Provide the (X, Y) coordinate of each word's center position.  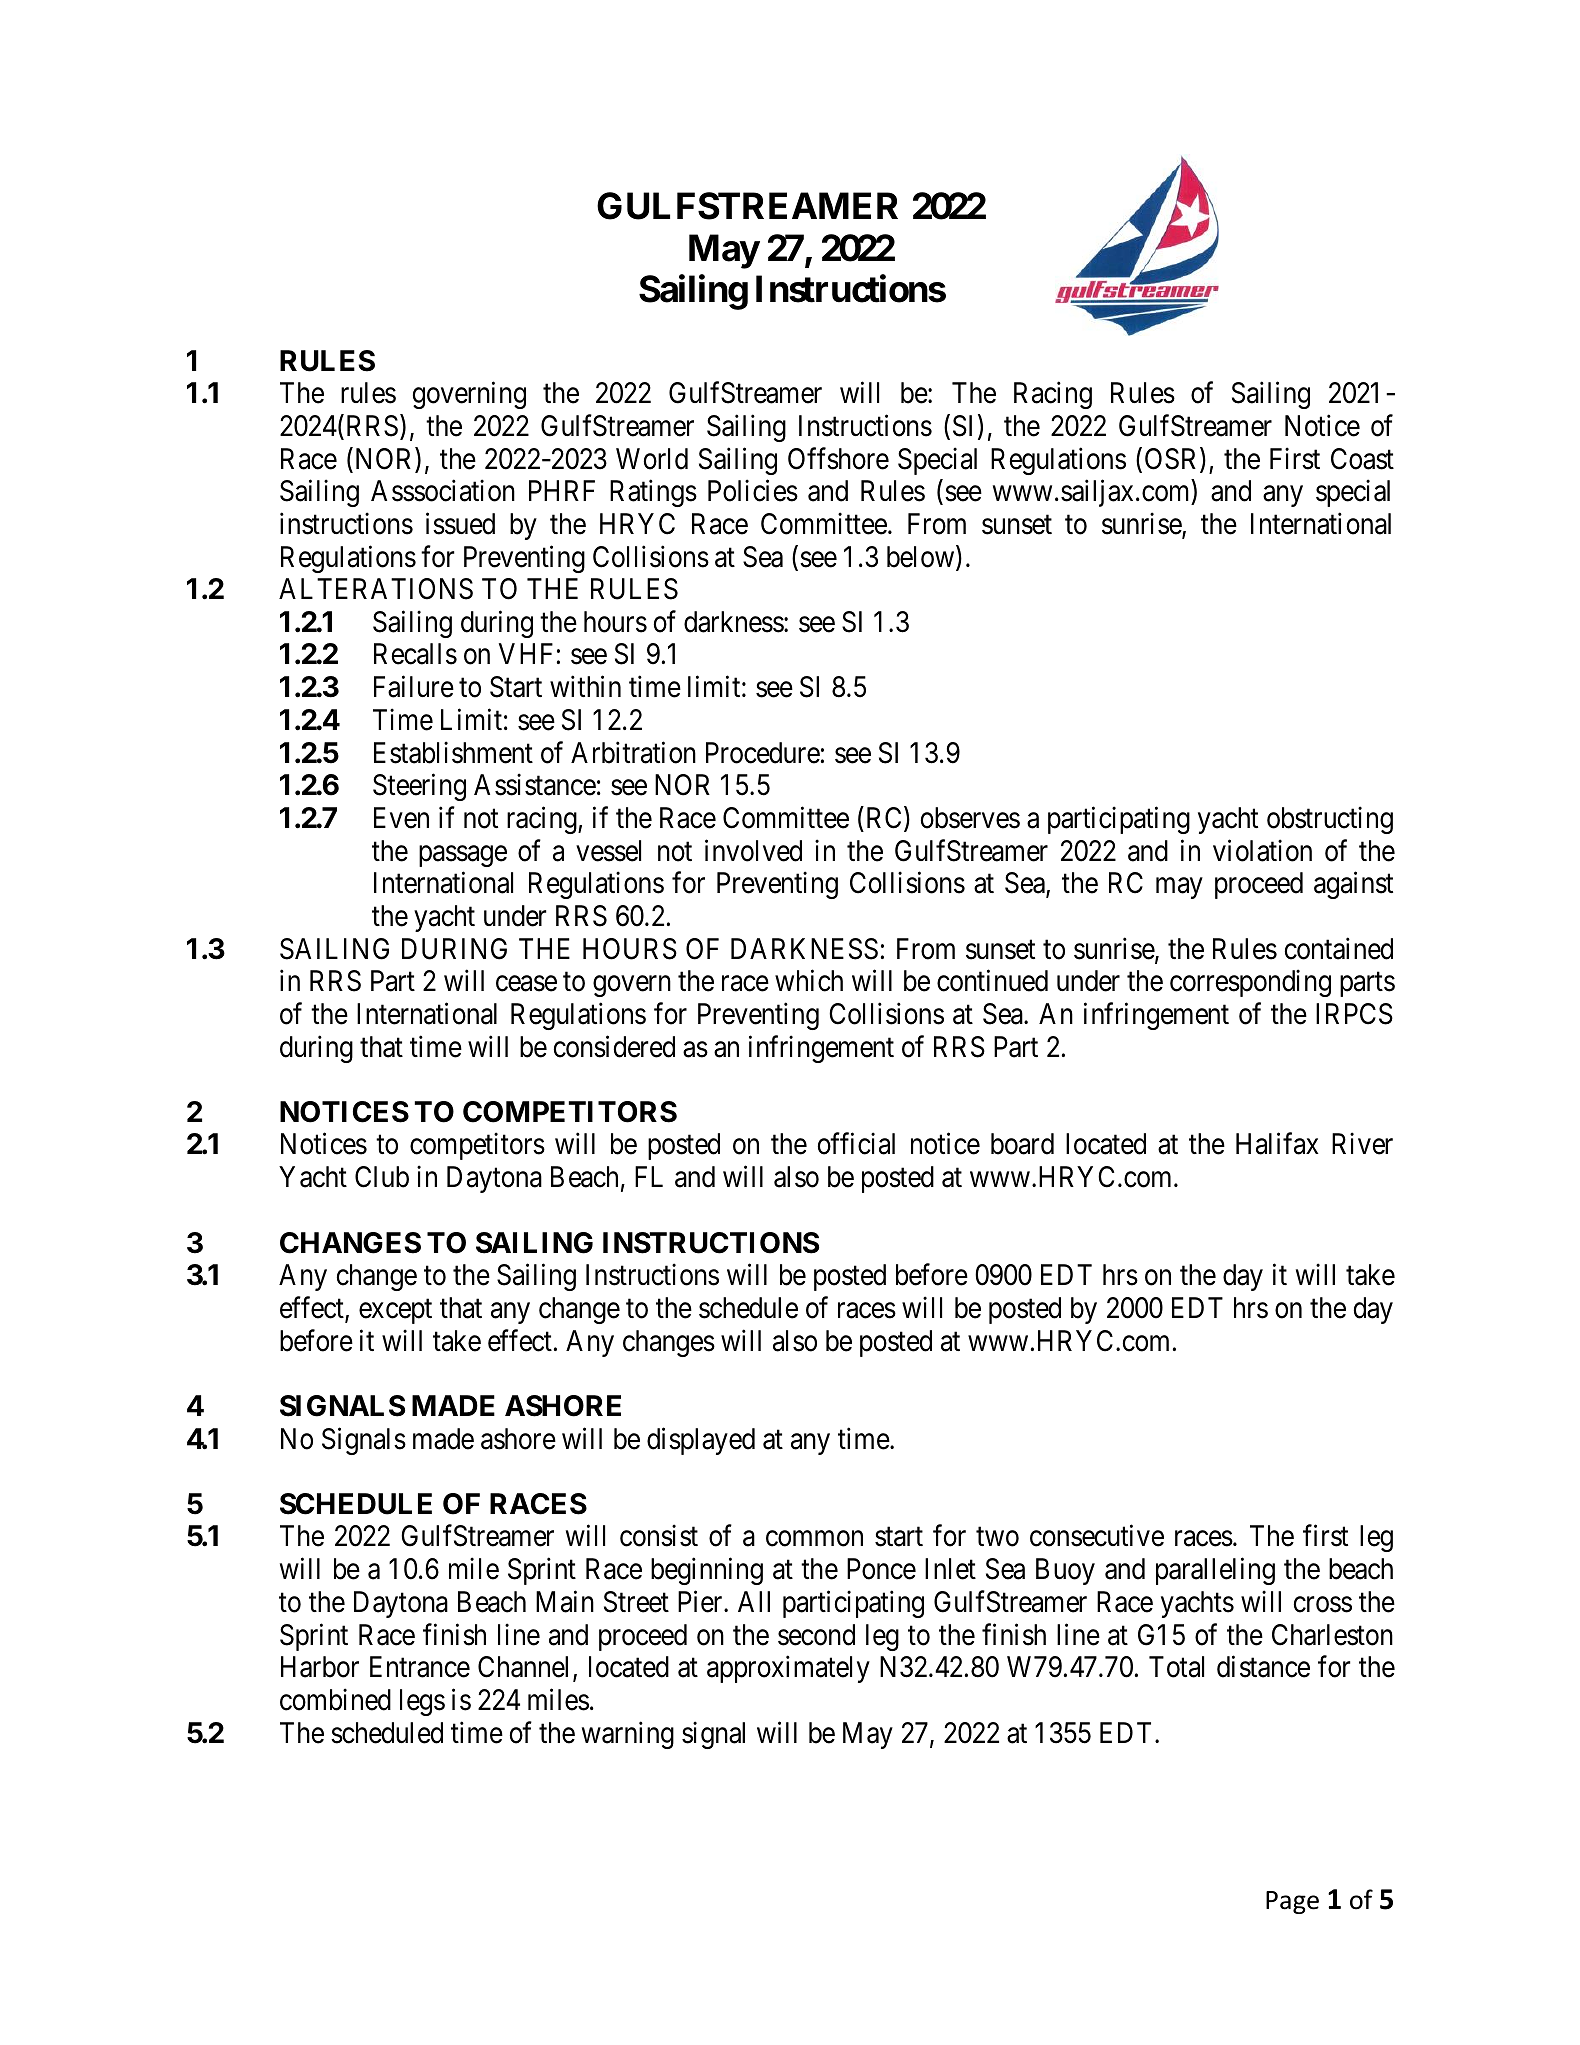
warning (628, 1735)
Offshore (838, 458)
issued (460, 524)
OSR (1173, 459)
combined (335, 1699)
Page (1292, 1902)
